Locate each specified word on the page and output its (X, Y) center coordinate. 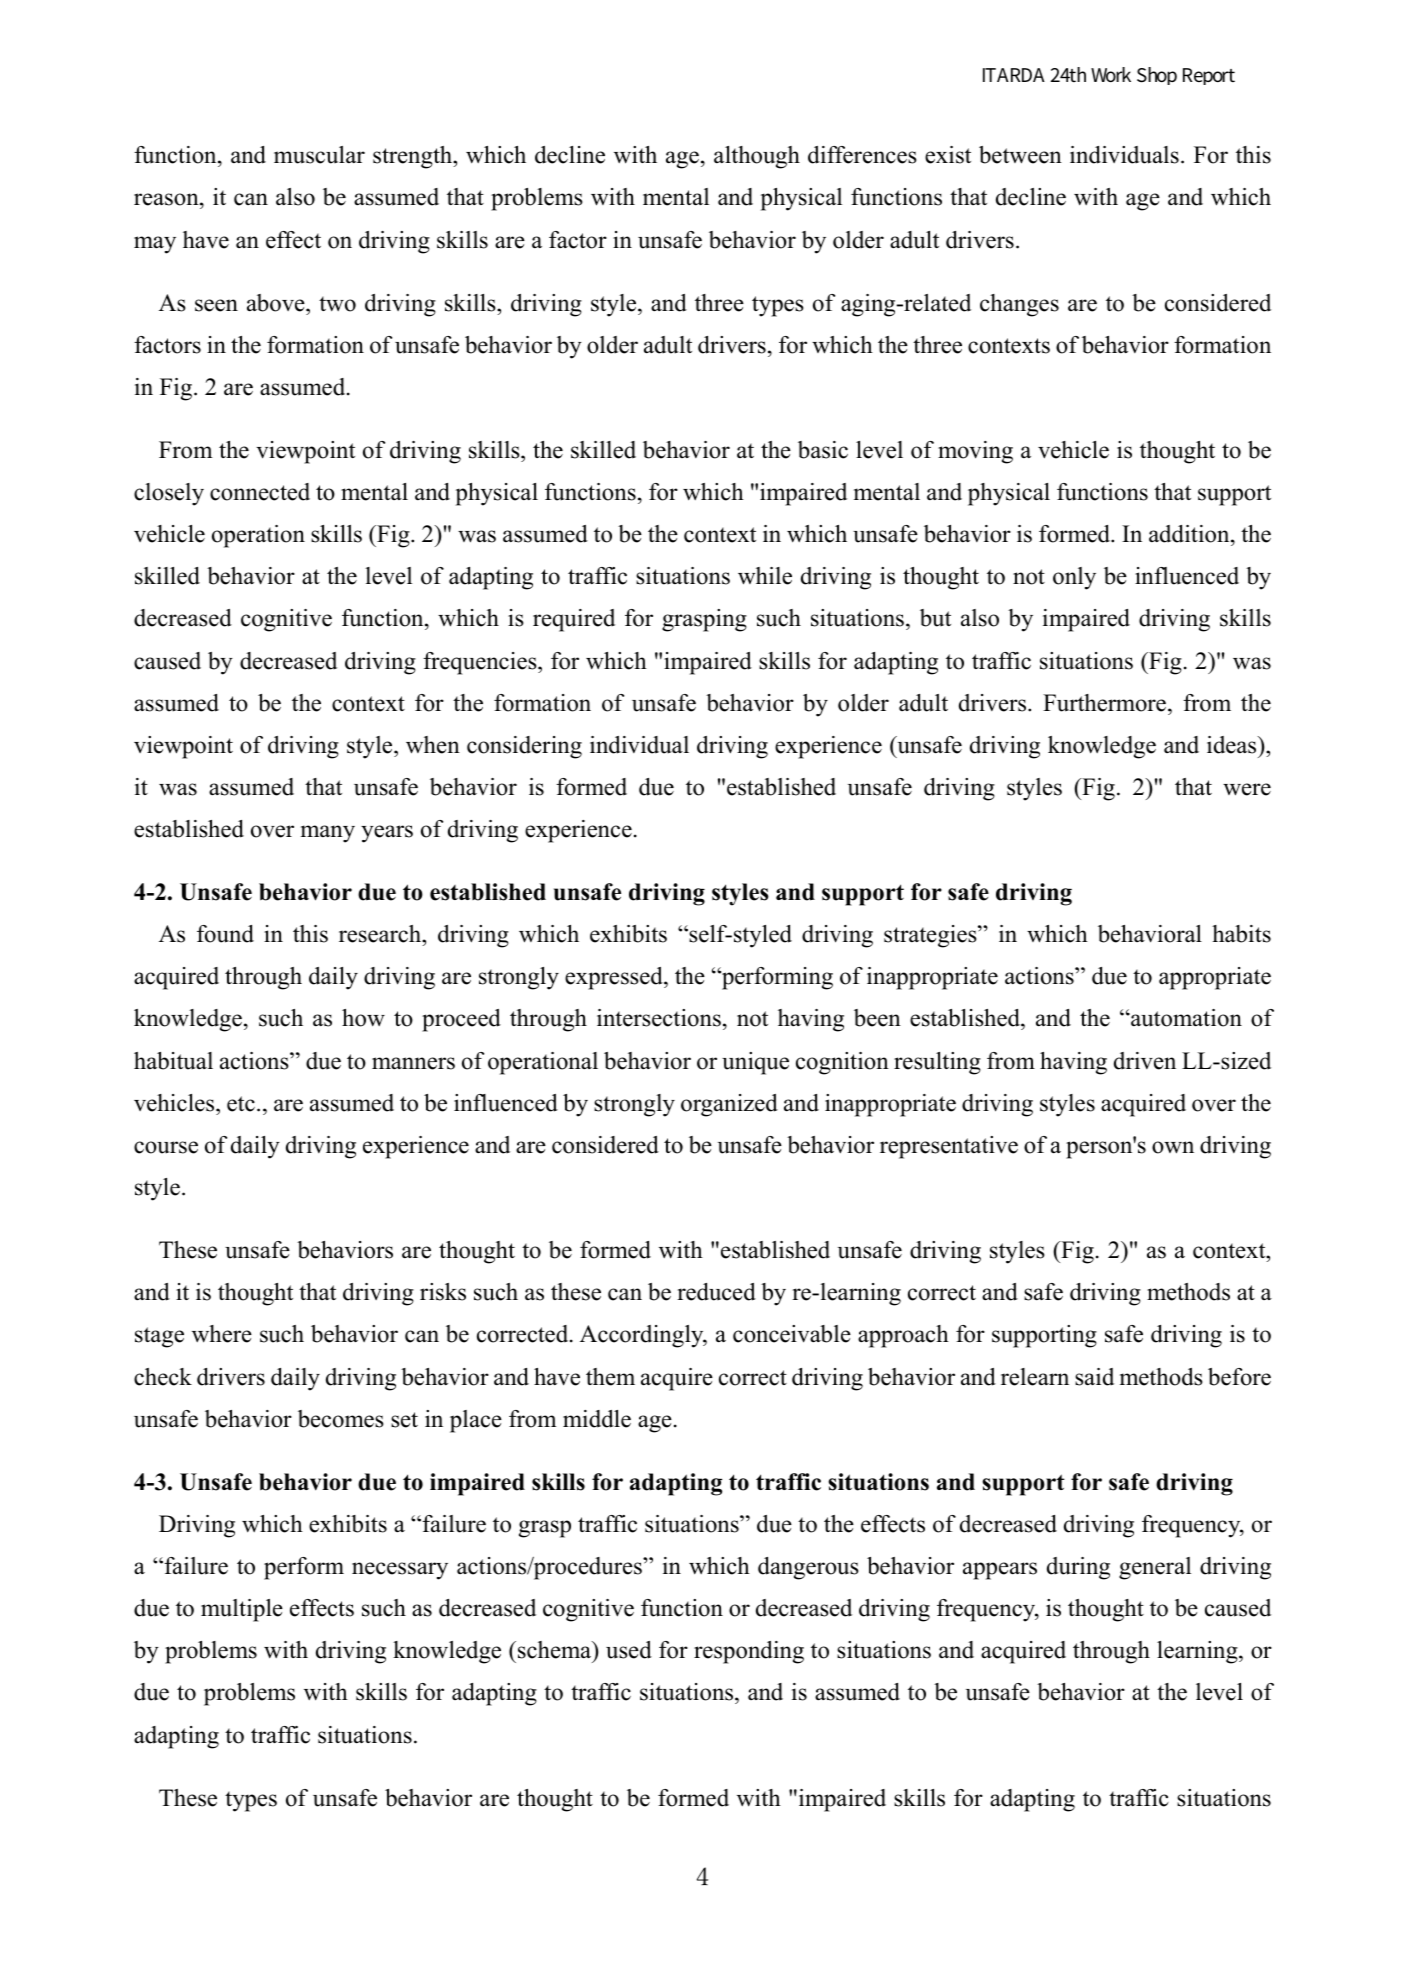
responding (749, 1652)
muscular (319, 155)
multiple (242, 1610)
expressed (615, 978)
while (765, 576)
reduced (716, 1292)
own (1173, 1147)
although (757, 157)
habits (1241, 934)
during (1078, 1568)
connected (260, 492)
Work (1111, 75)
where (222, 1334)
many (328, 834)
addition (1190, 535)
